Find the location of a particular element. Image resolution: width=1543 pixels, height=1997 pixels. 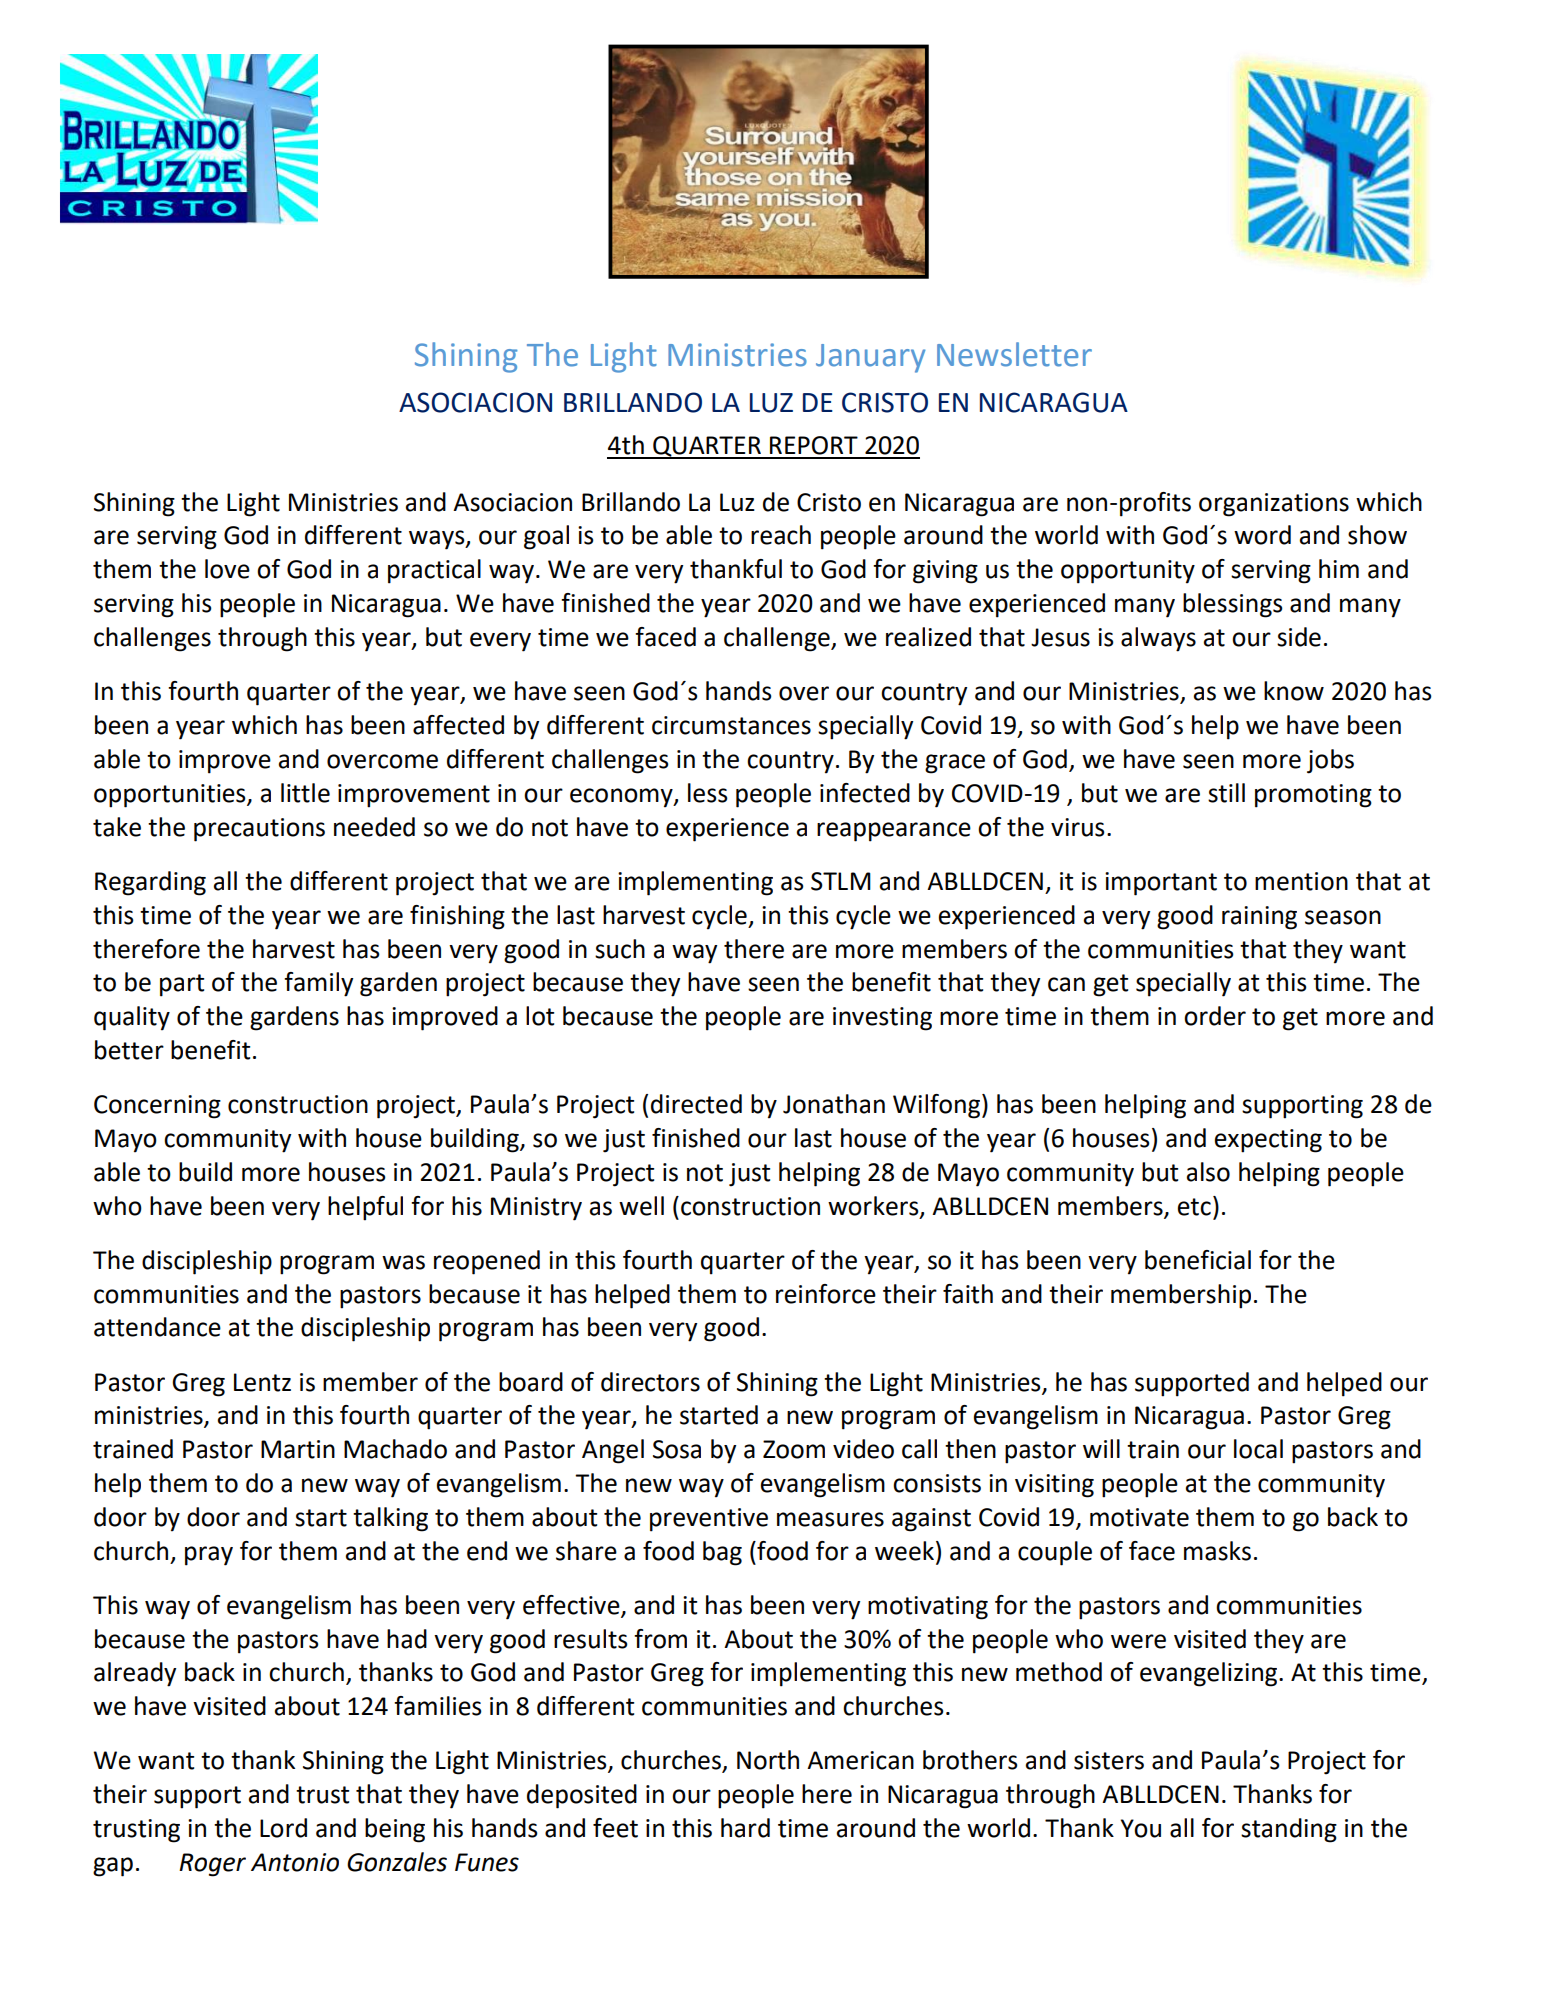

Lord is located at coordinates (283, 1828).
